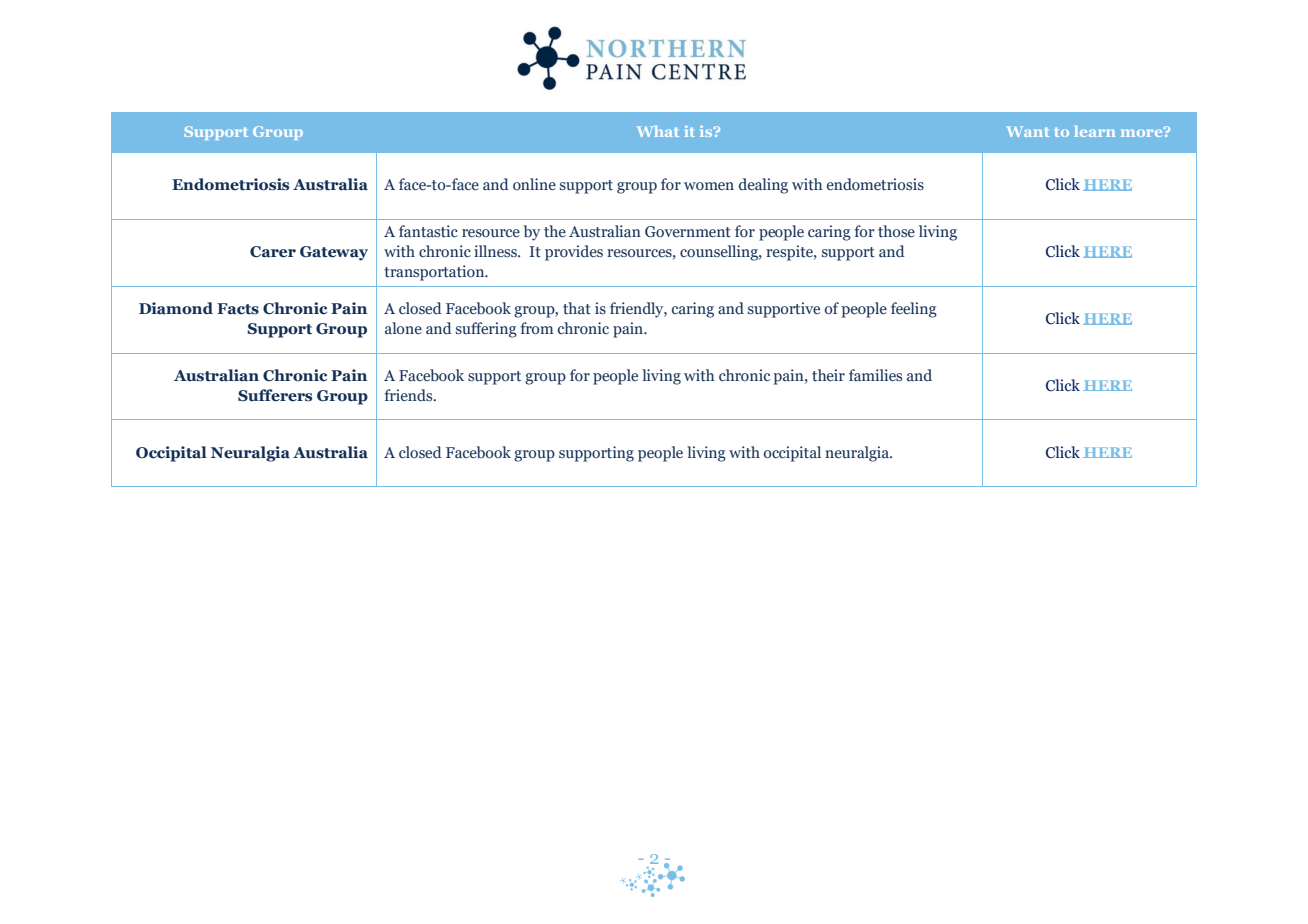 The image size is (1308, 924). Describe the element at coordinates (1027, 131) in the screenshot. I see `Want` at that location.
